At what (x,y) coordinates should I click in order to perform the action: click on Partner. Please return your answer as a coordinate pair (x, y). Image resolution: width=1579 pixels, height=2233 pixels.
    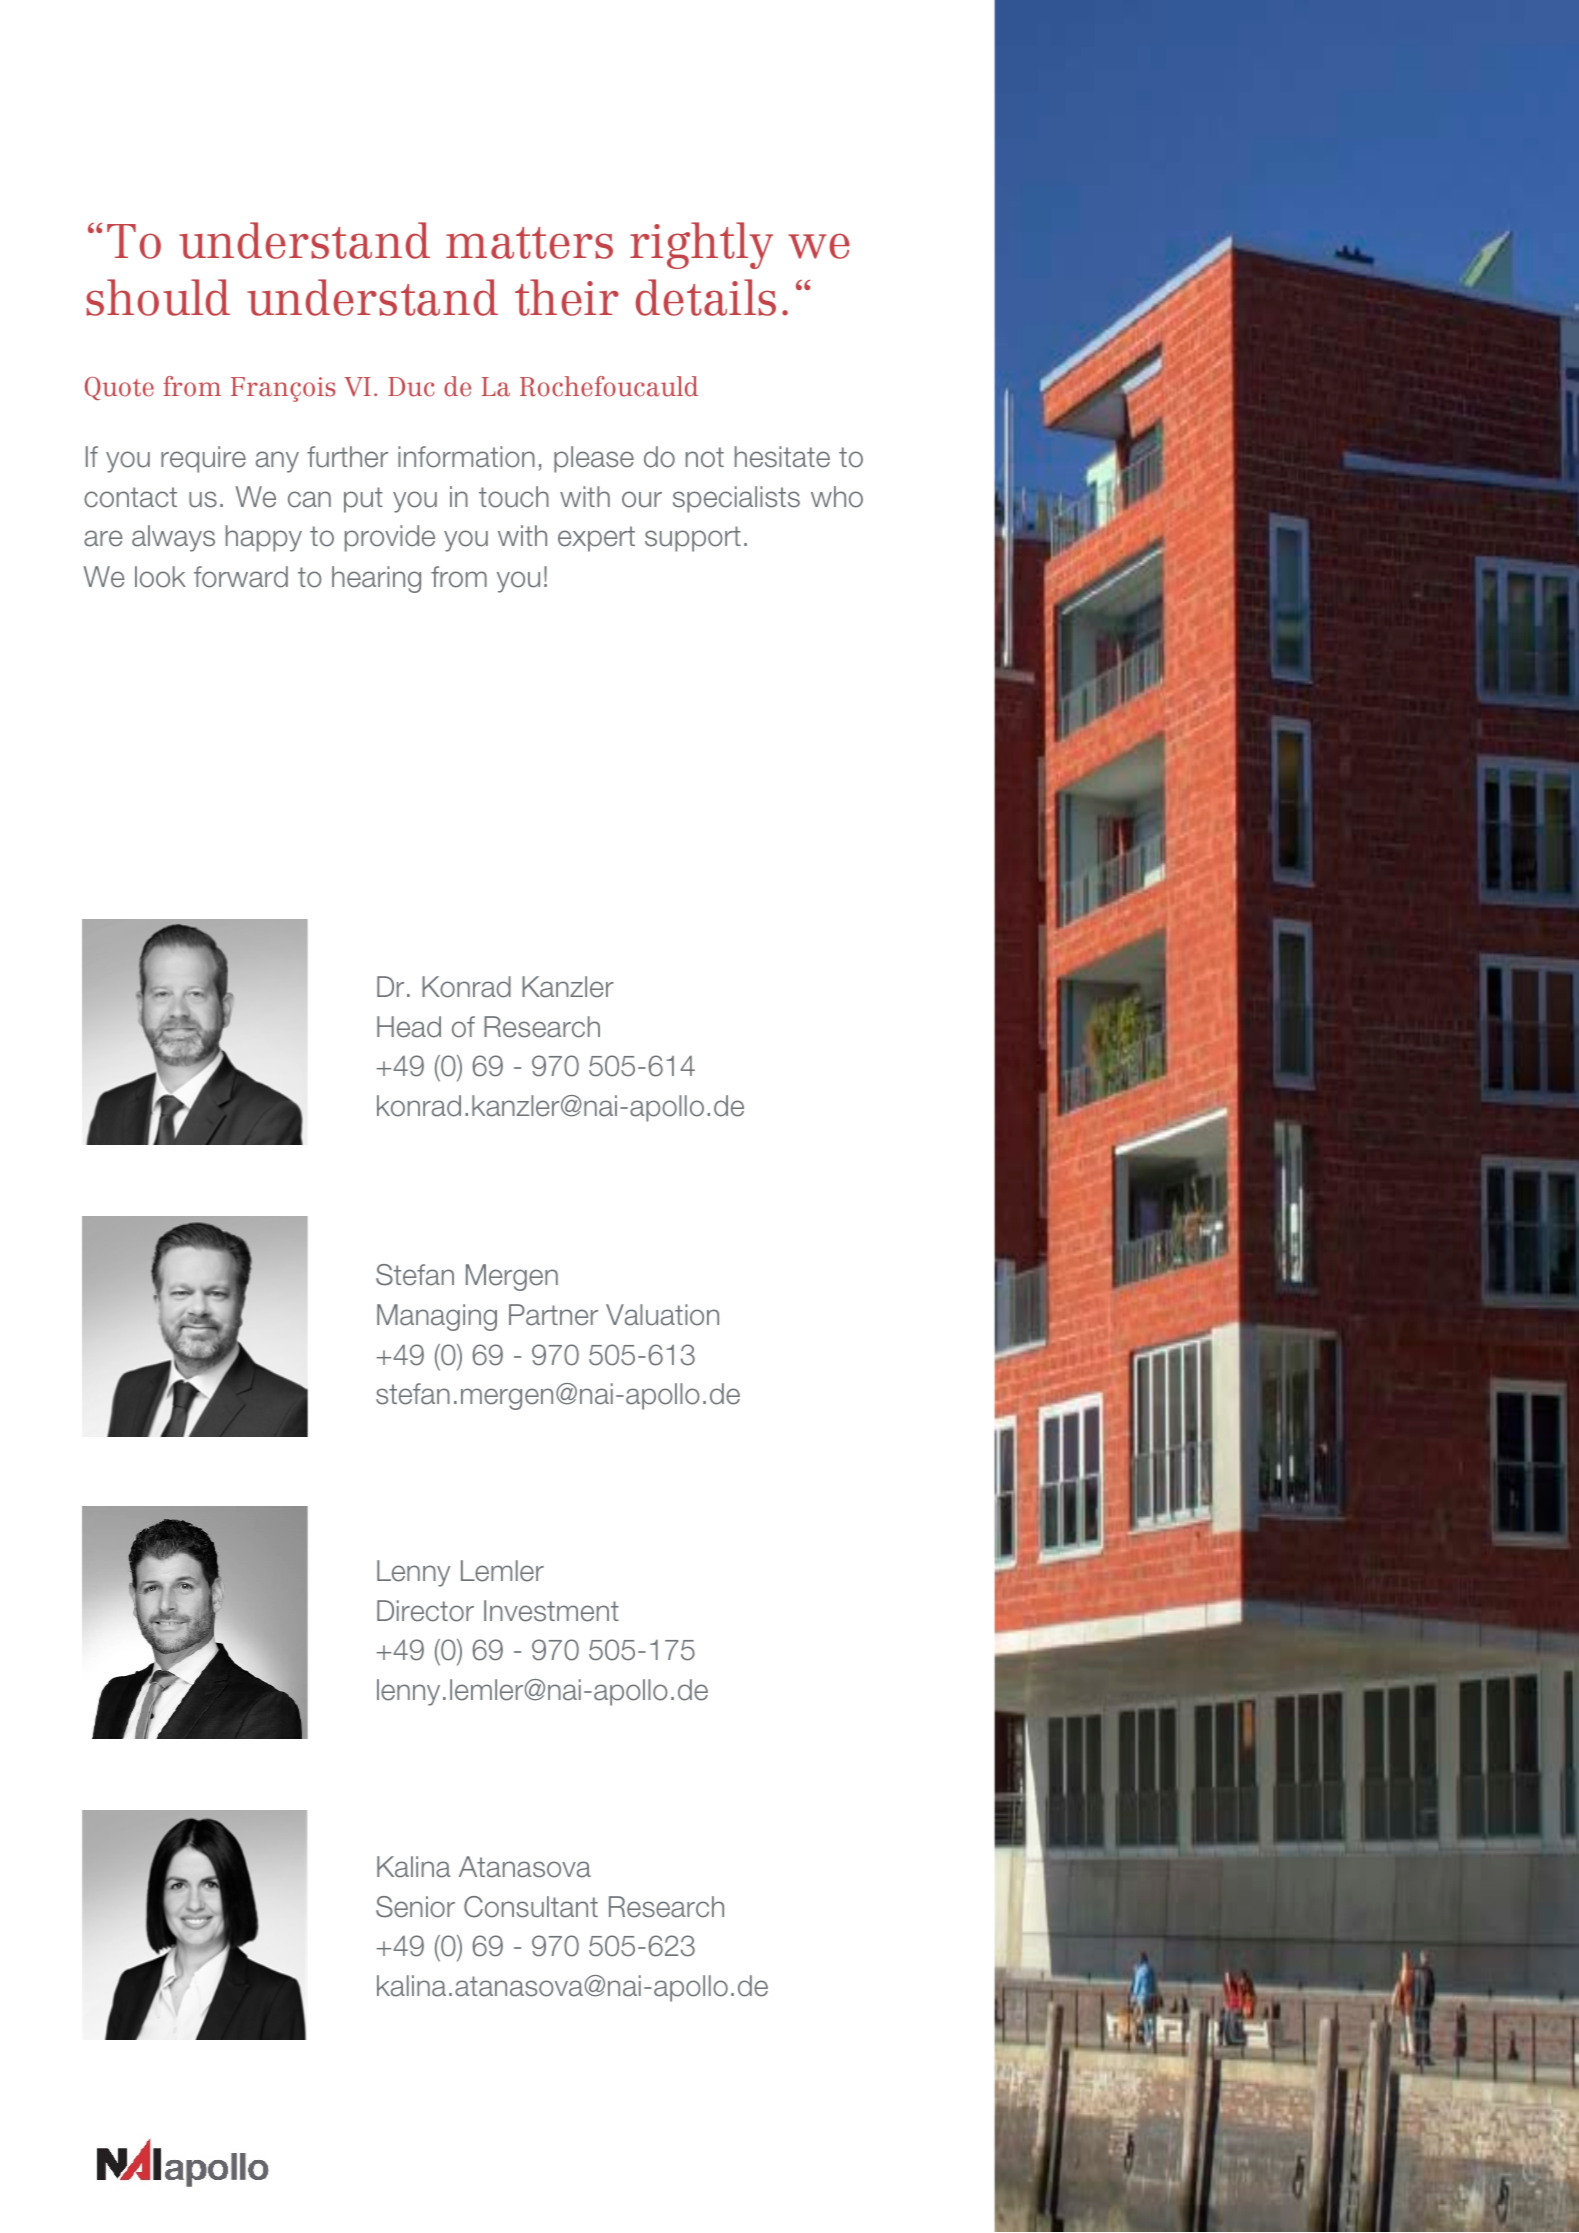
    Looking at the image, I should click on (553, 1315).
